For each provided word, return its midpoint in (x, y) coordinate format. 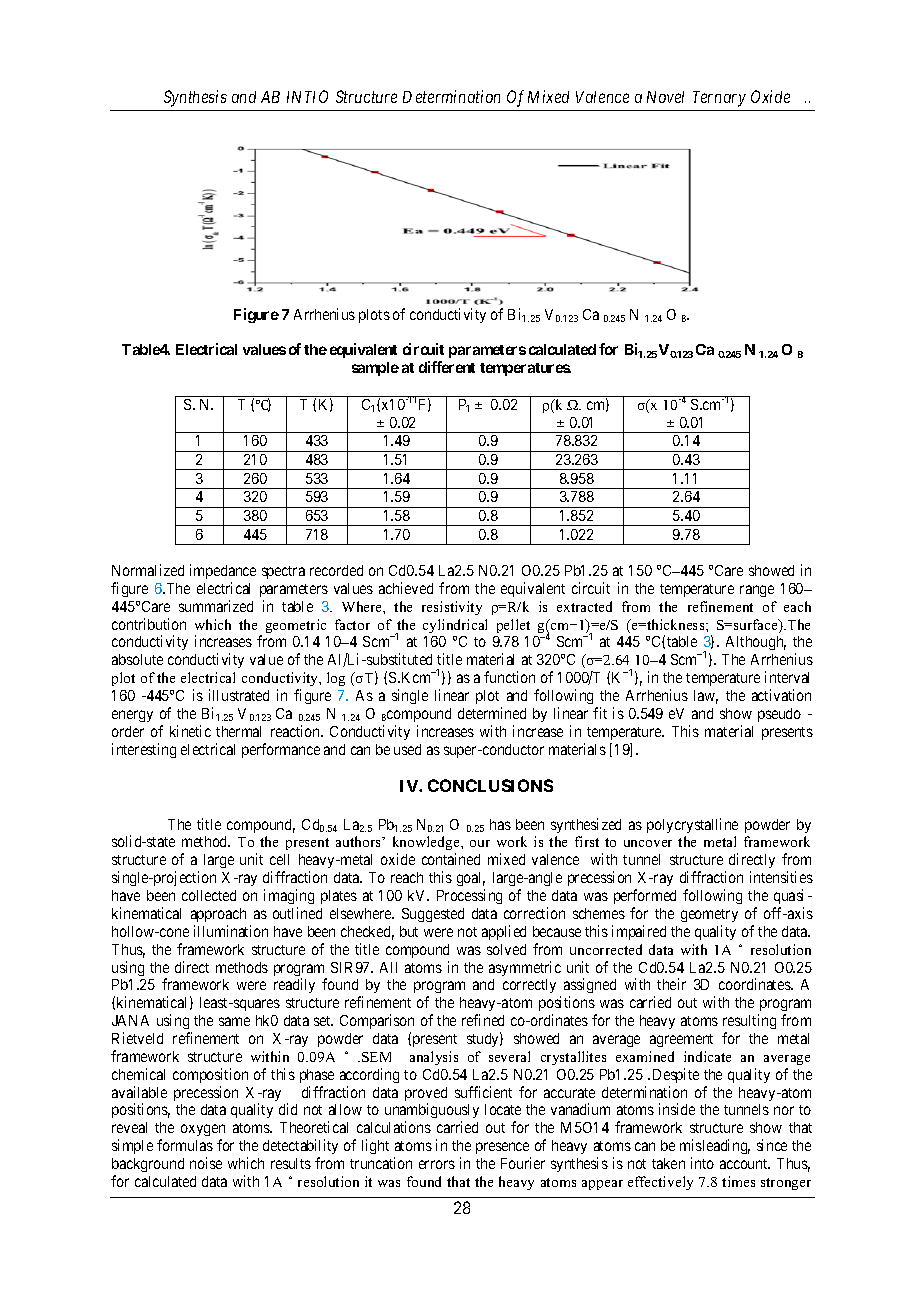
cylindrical (455, 626)
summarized (216, 606)
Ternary (719, 99)
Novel (665, 97)
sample (375, 369)
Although (756, 643)
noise (206, 1163)
